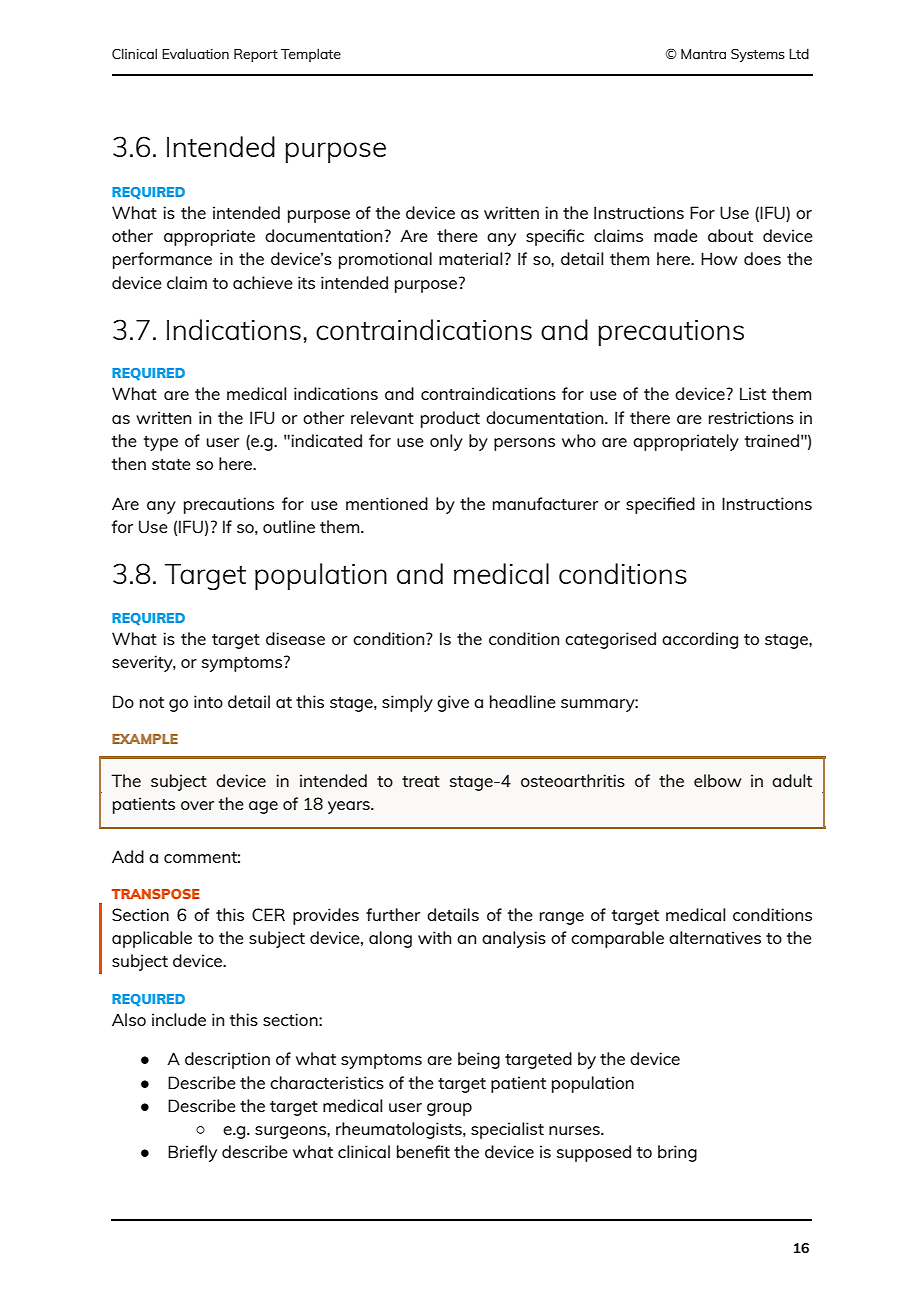  Describe the element at coordinates (227, 1060) in the document. I see `description` at that location.
